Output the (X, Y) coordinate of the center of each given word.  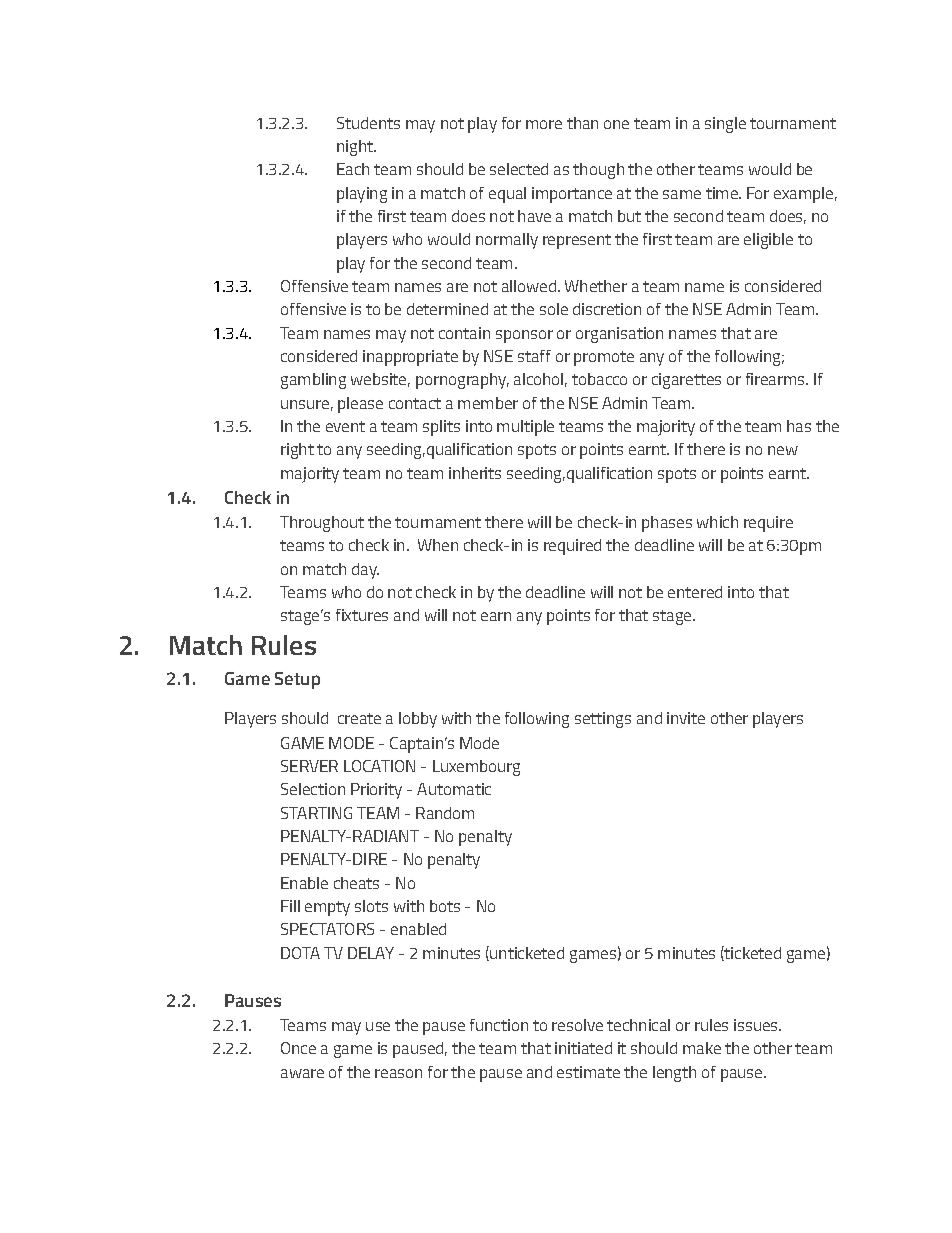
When (438, 545)
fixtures (362, 615)
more (544, 124)
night (356, 148)
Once (298, 1048)
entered (695, 592)
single (725, 125)
